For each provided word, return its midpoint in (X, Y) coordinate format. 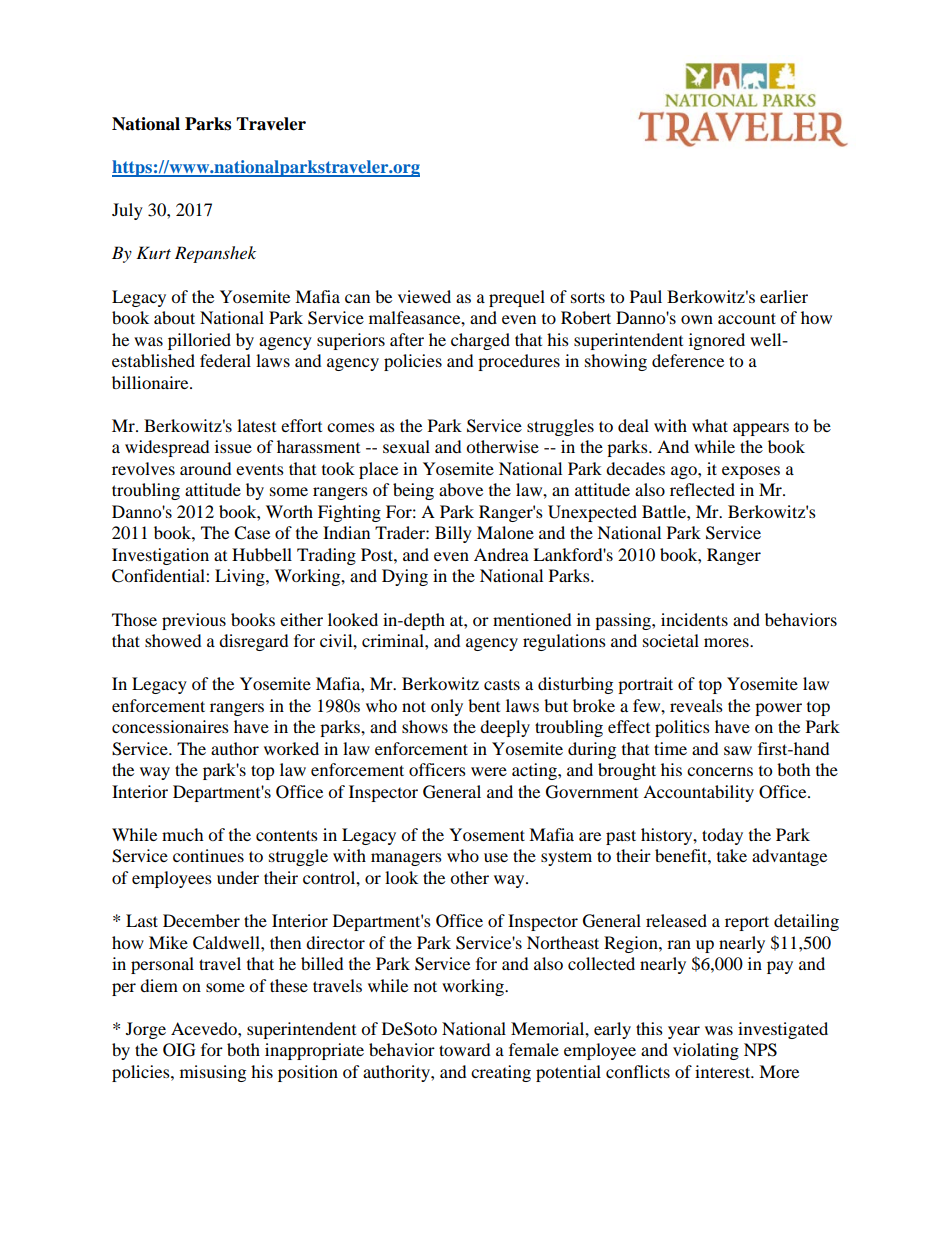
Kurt (153, 252)
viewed (424, 296)
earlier (784, 296)
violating (706, 1051)
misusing (213, 1073)
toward (464, 1049)
